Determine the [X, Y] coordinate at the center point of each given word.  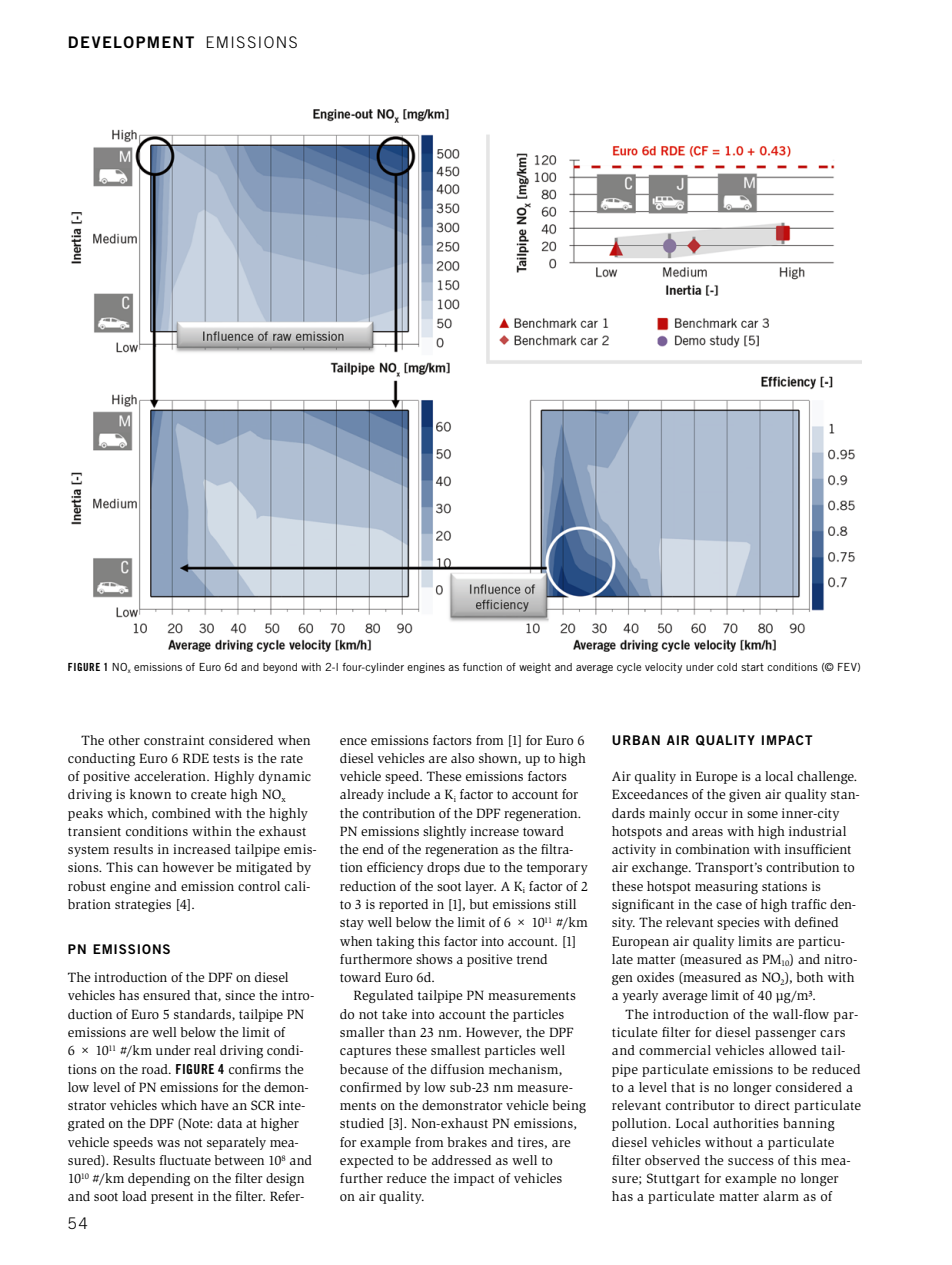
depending [159, 1179]
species [738, 923]
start [752, 667]
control [259, 886]
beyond [280, 668]
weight [535, 668]
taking [395, 942]
